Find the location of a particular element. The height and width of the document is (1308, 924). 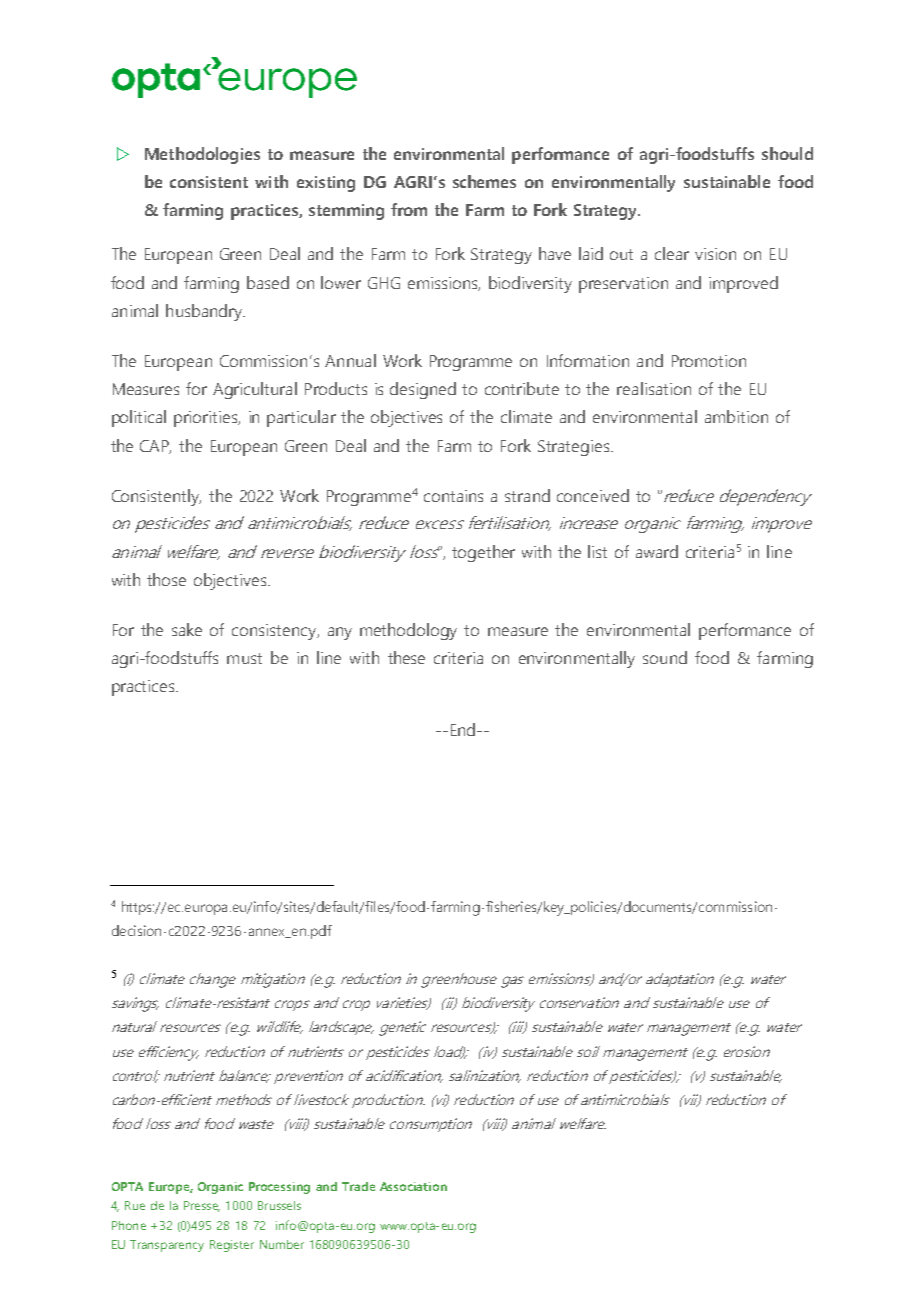

schemes is located at coordinates (484, 181).
